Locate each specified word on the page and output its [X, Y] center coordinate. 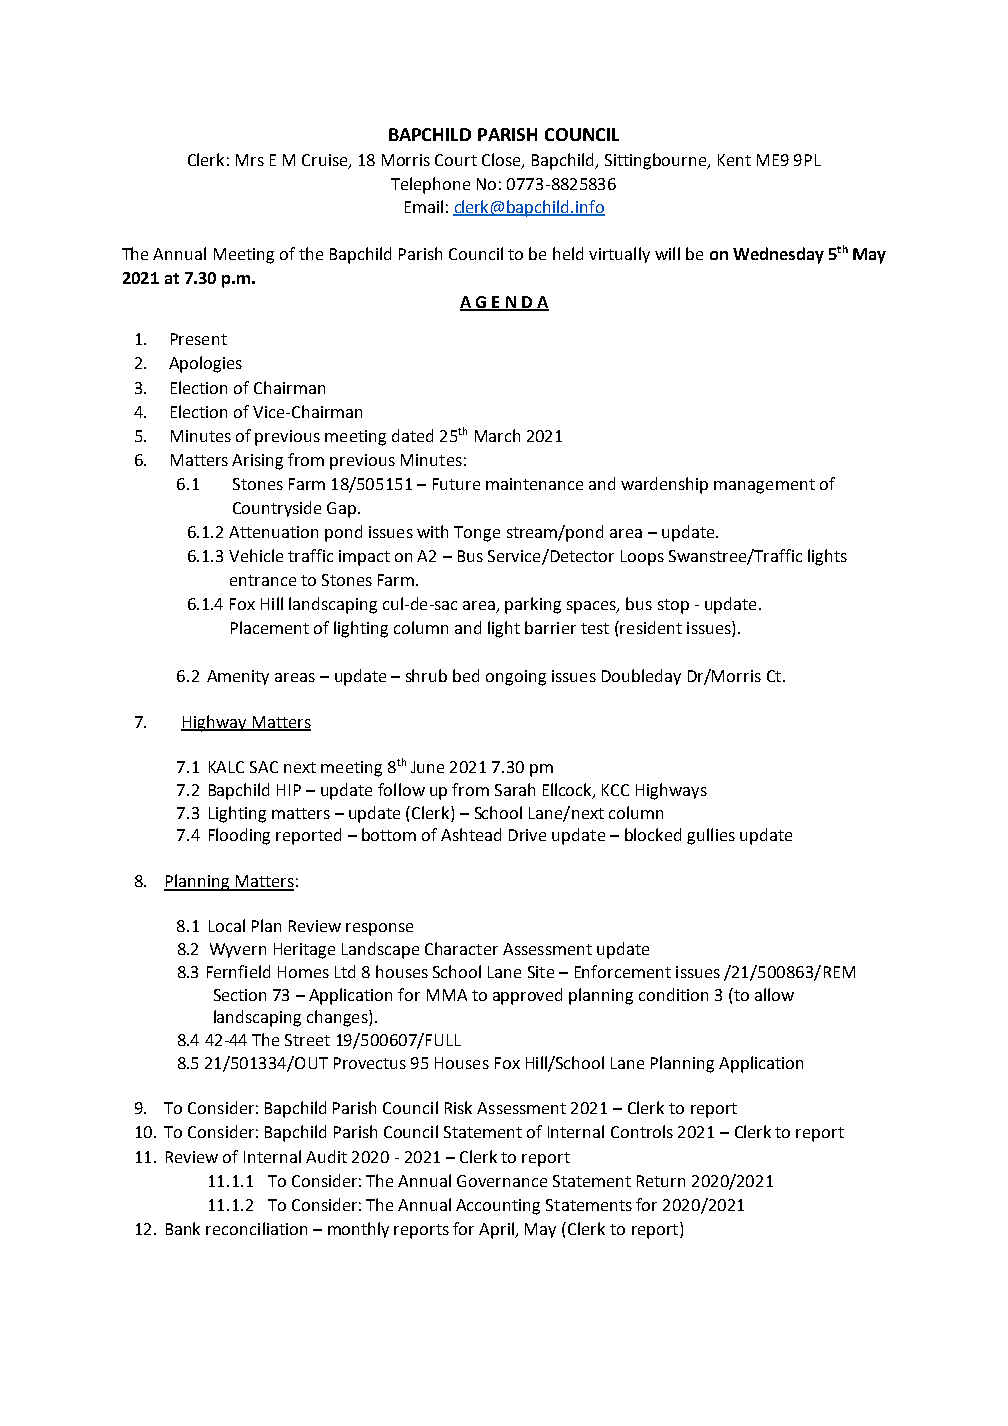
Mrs [250, 160]
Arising [257, 462]
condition [673, 994]
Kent [734, 160]
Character [461, 948]
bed [466, 675]
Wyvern [238, 950]
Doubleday [641, 677]
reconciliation [256, 1228]
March [497, 435]
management [764, 486]
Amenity [238, 677]
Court [456, 160]
